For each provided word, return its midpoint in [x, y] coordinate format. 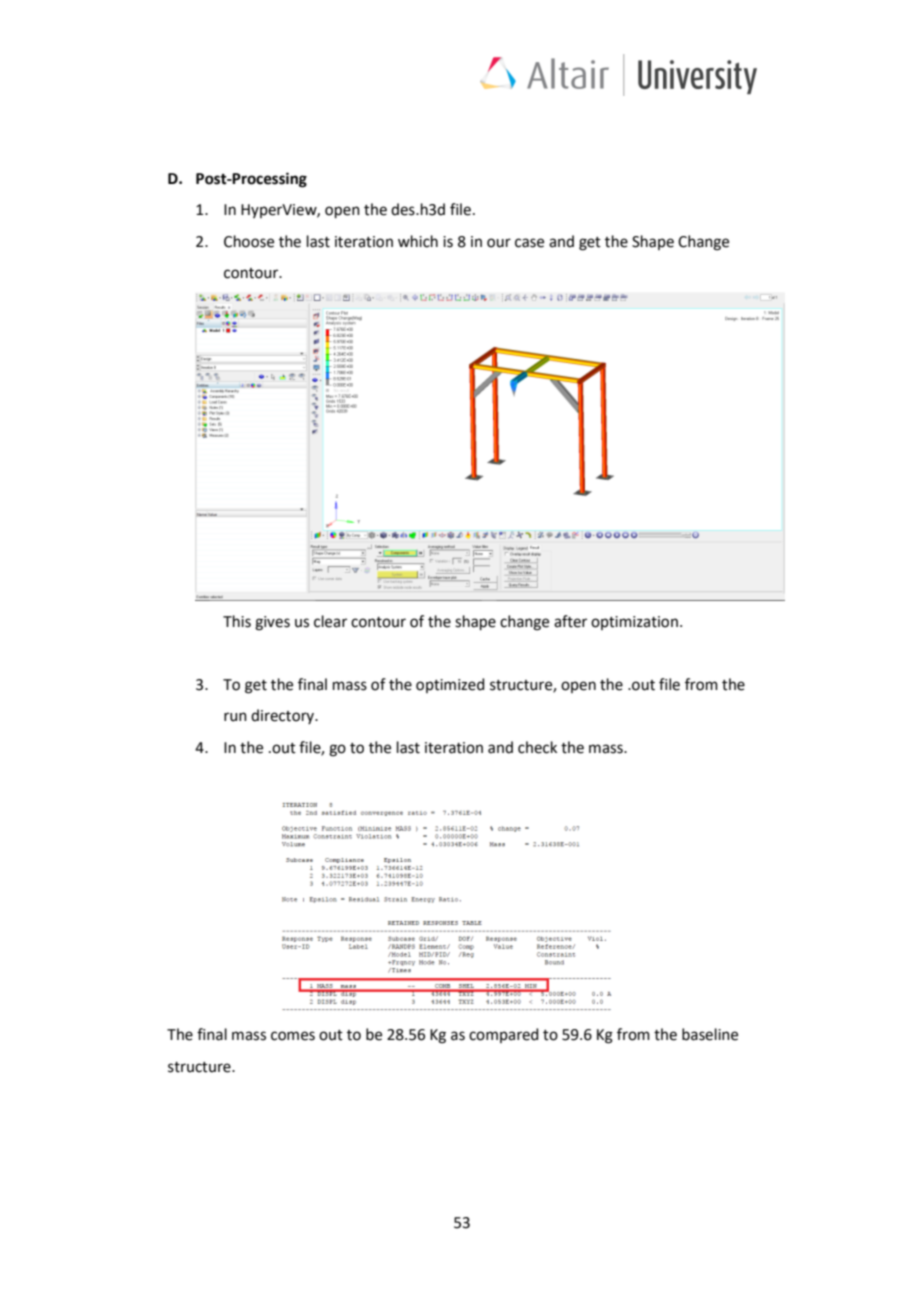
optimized [450, 685]
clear [330, 621]
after [570, 621]
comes [293, 1036]
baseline [710, 1034]
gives [272, 623]
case [529, 243]
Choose [249, 241]
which [418, 241]
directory [284, 716]
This [237, 621]
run [235, 717]
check [537, 747]
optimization [634, 623]
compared [504, 1035]
